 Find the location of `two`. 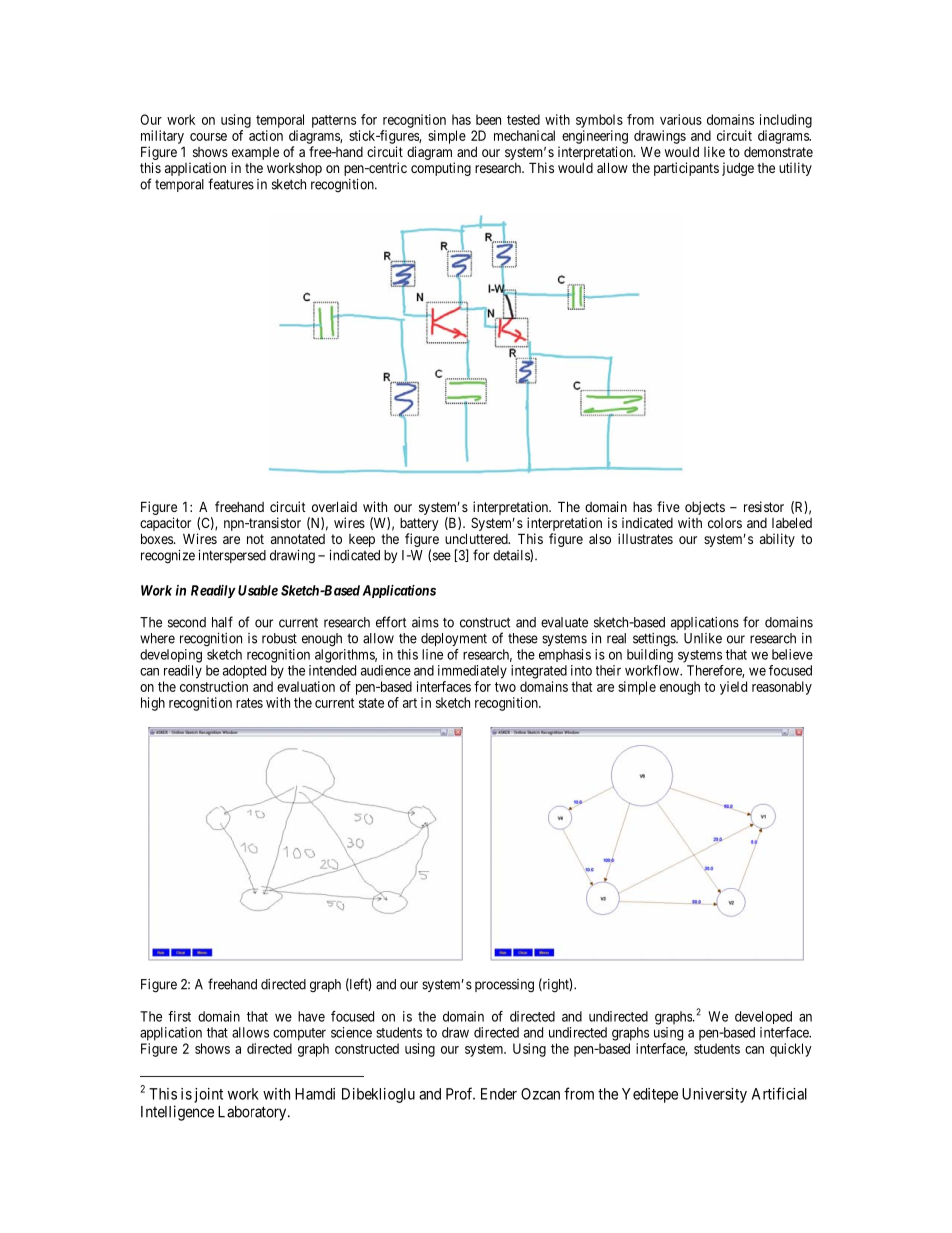

two is located at coordinates (505, 687).
